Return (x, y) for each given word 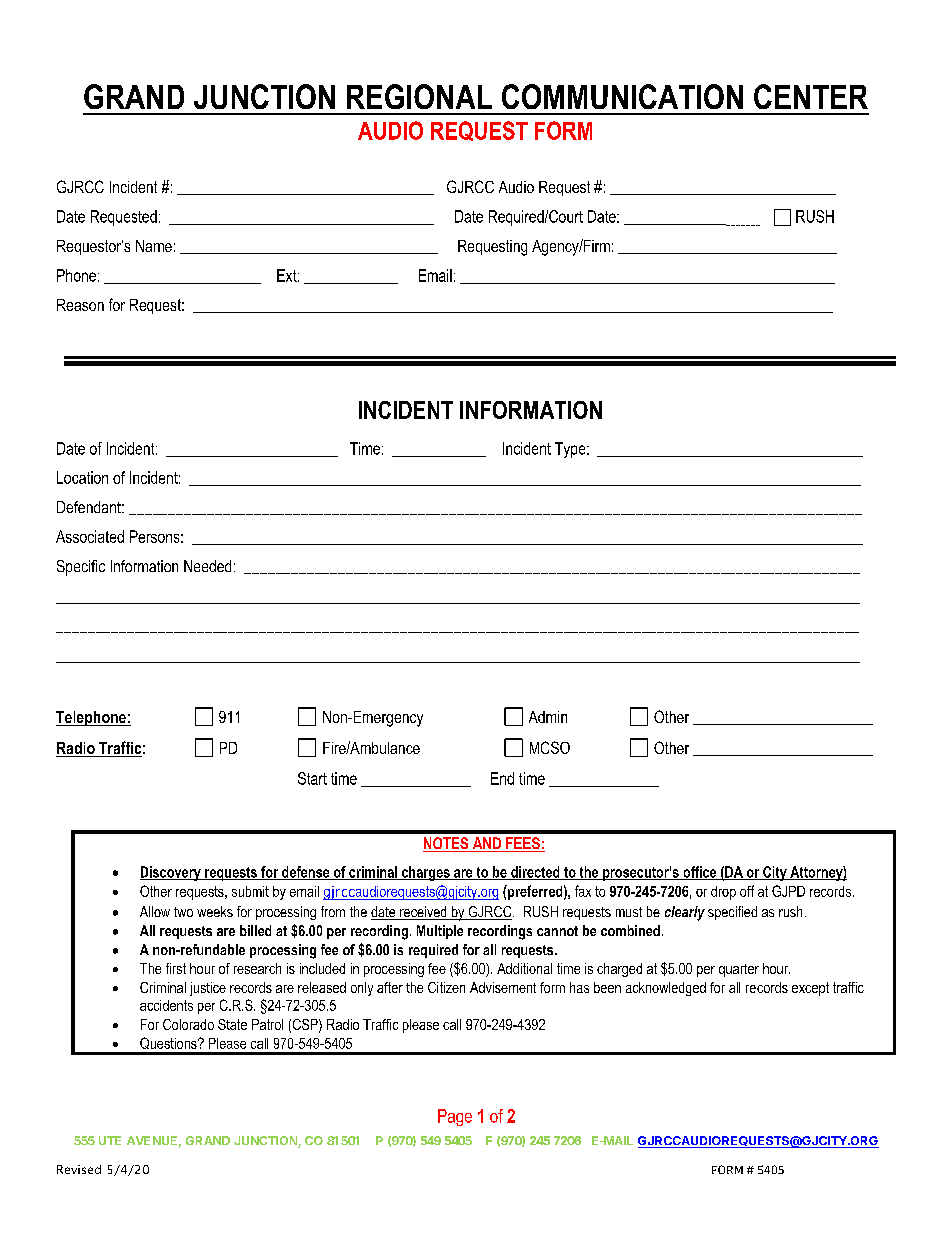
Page (455, 1117)
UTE (110, 1140)
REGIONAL (419, 96)
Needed (207, 566)
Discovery (171, 873)
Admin (548, 717)
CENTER (811, 96)
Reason (80, 305)
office (700, 873)
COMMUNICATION (622, 96)
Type (571, 450)
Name (154, 246)
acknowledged (666, 989)
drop (723, 893)
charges (426, 873)
